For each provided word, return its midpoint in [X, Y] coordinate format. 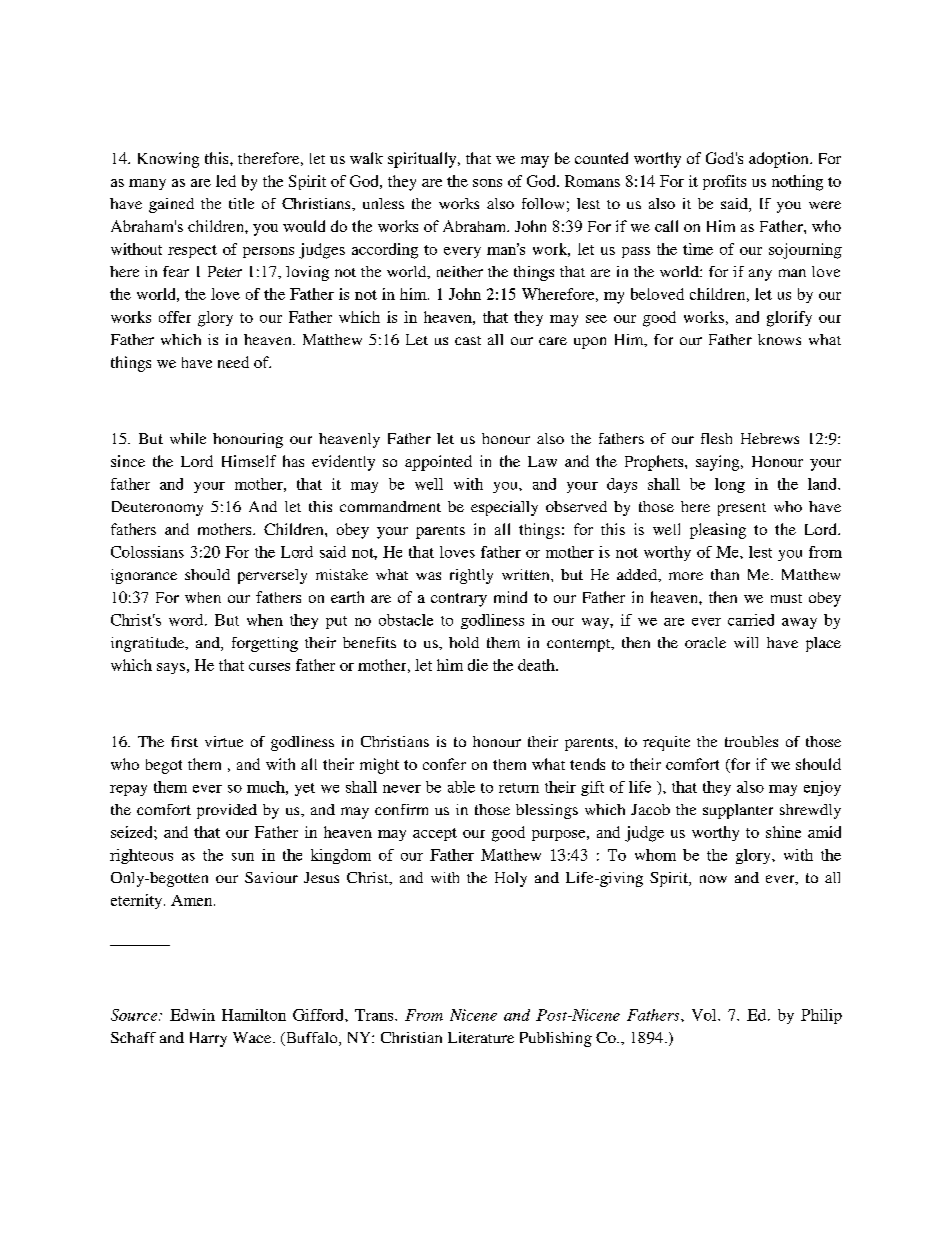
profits [724, 182]
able [461, 787]
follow [543, 203]
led [226, 181]
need [233, 362]
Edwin [192, 1015]
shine [783, 832]
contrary [459, 600]
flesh [716, 438]
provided [227, 811]
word [187, 620]
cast [468, 340]
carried [751, 620]
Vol [705, 1015]
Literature [481, 1037]
